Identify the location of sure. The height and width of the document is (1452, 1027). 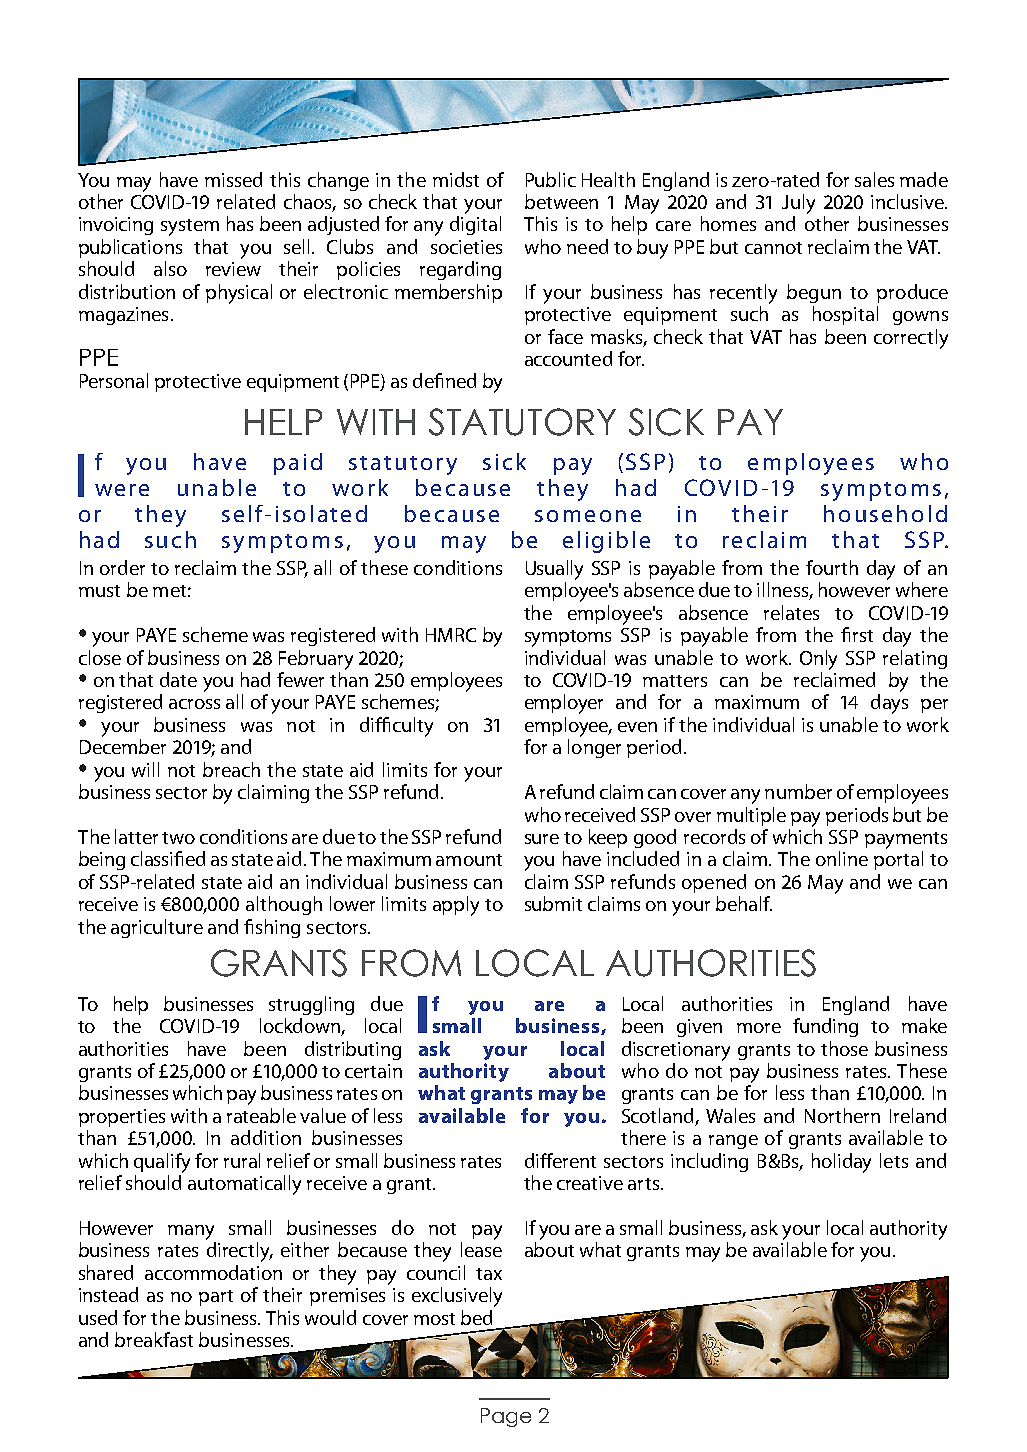
(542, 839).
